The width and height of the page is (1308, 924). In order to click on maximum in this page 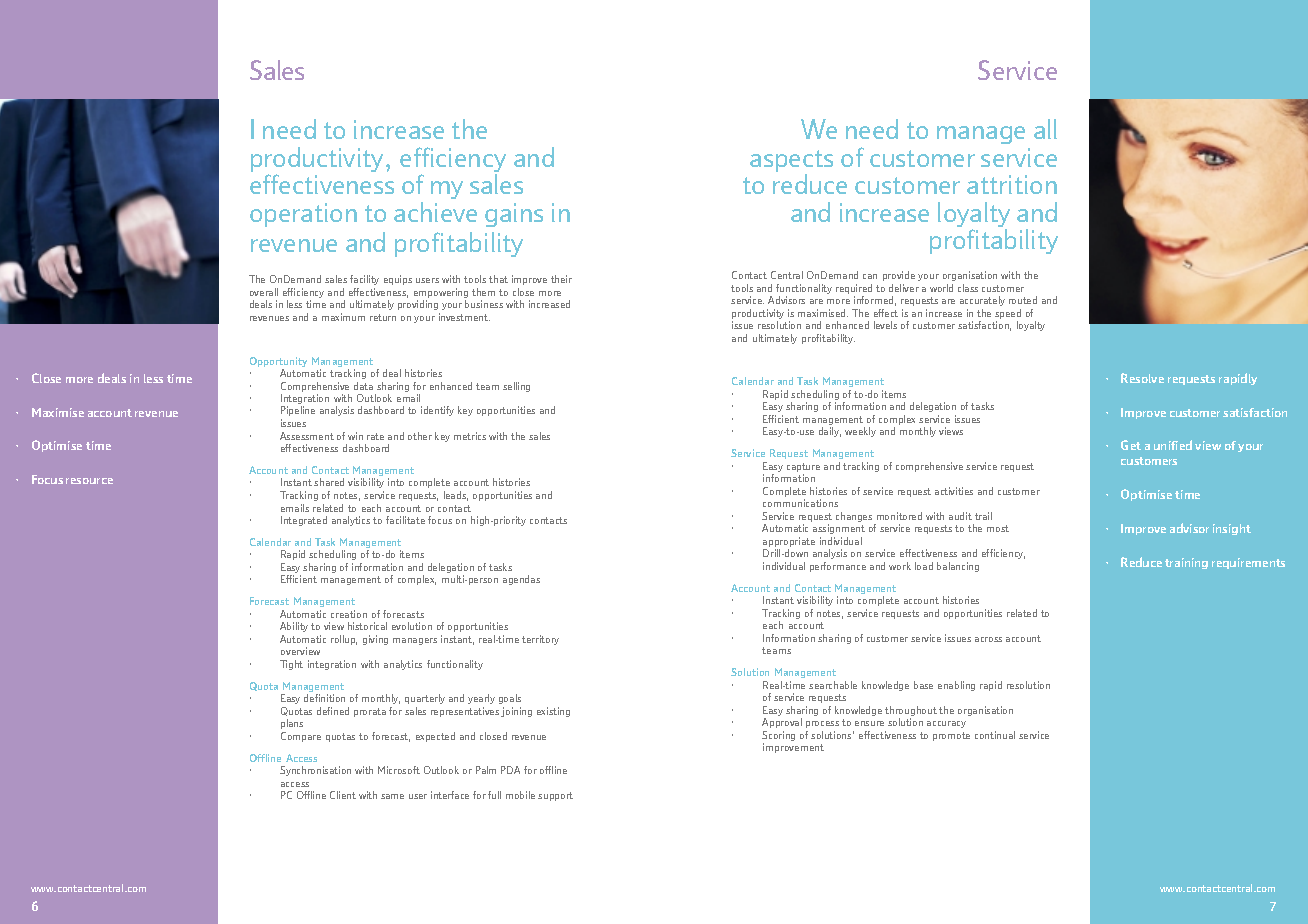, I will do `click(343, 317)`.
